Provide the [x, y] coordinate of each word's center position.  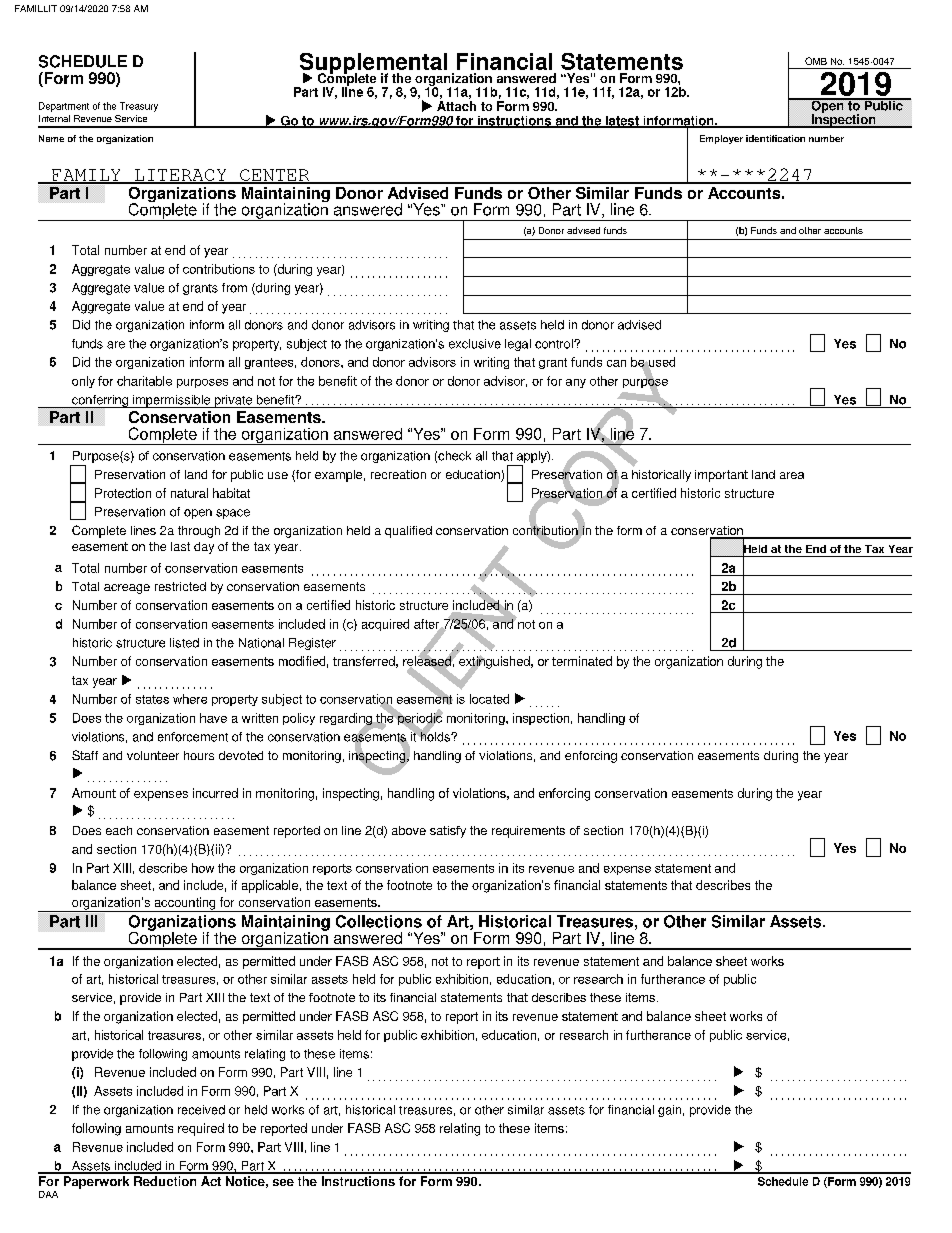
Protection [123, 493]
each [119, 830]
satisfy [448, 832]
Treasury [139, 107]
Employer [721, 139]
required [201, 1129]
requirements [528, 832]
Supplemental [375, 65]
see [283, 1182]
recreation [398, 474]
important [721, 476]
